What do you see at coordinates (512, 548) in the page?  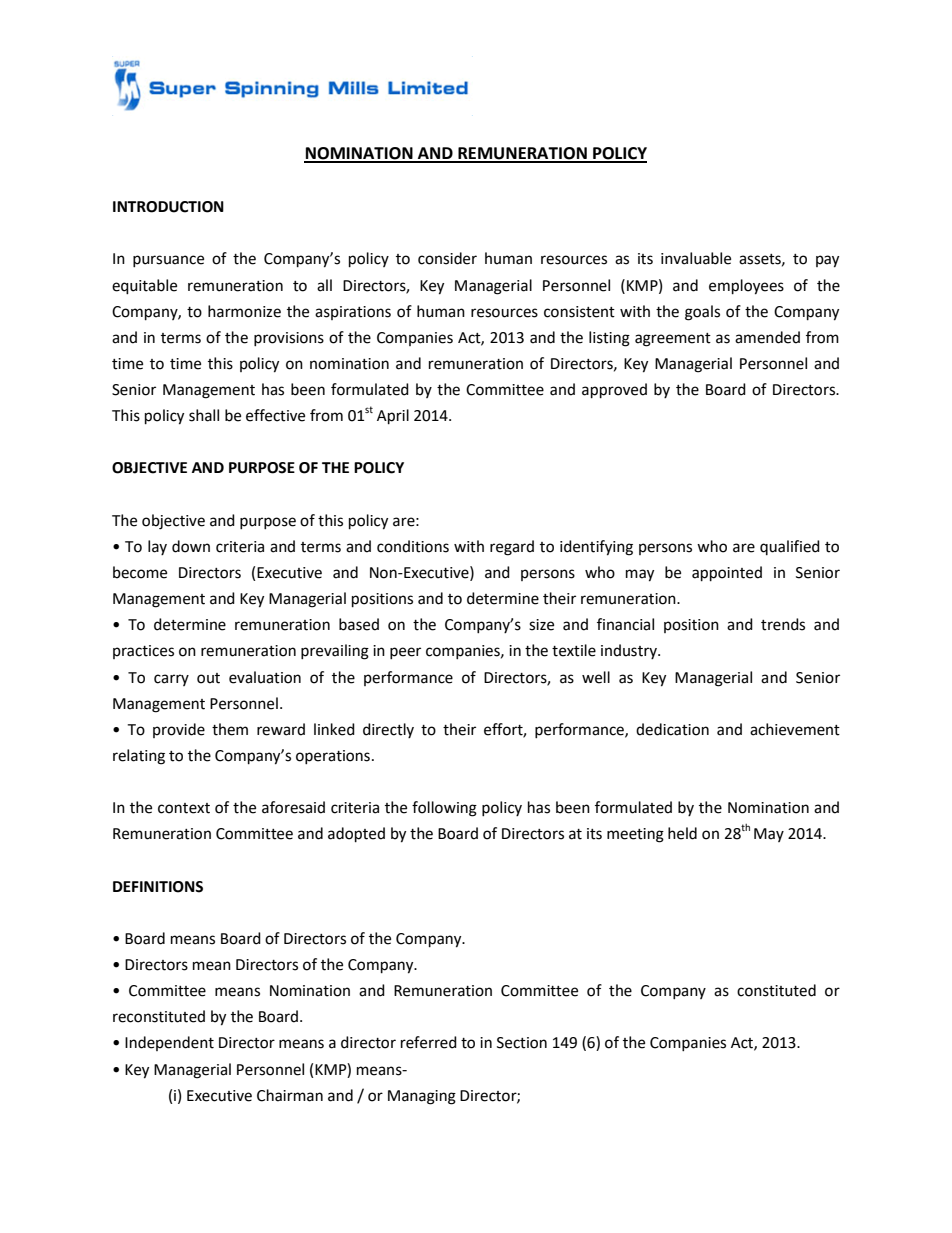 I see `regard` at bounding box center [512, 548].
